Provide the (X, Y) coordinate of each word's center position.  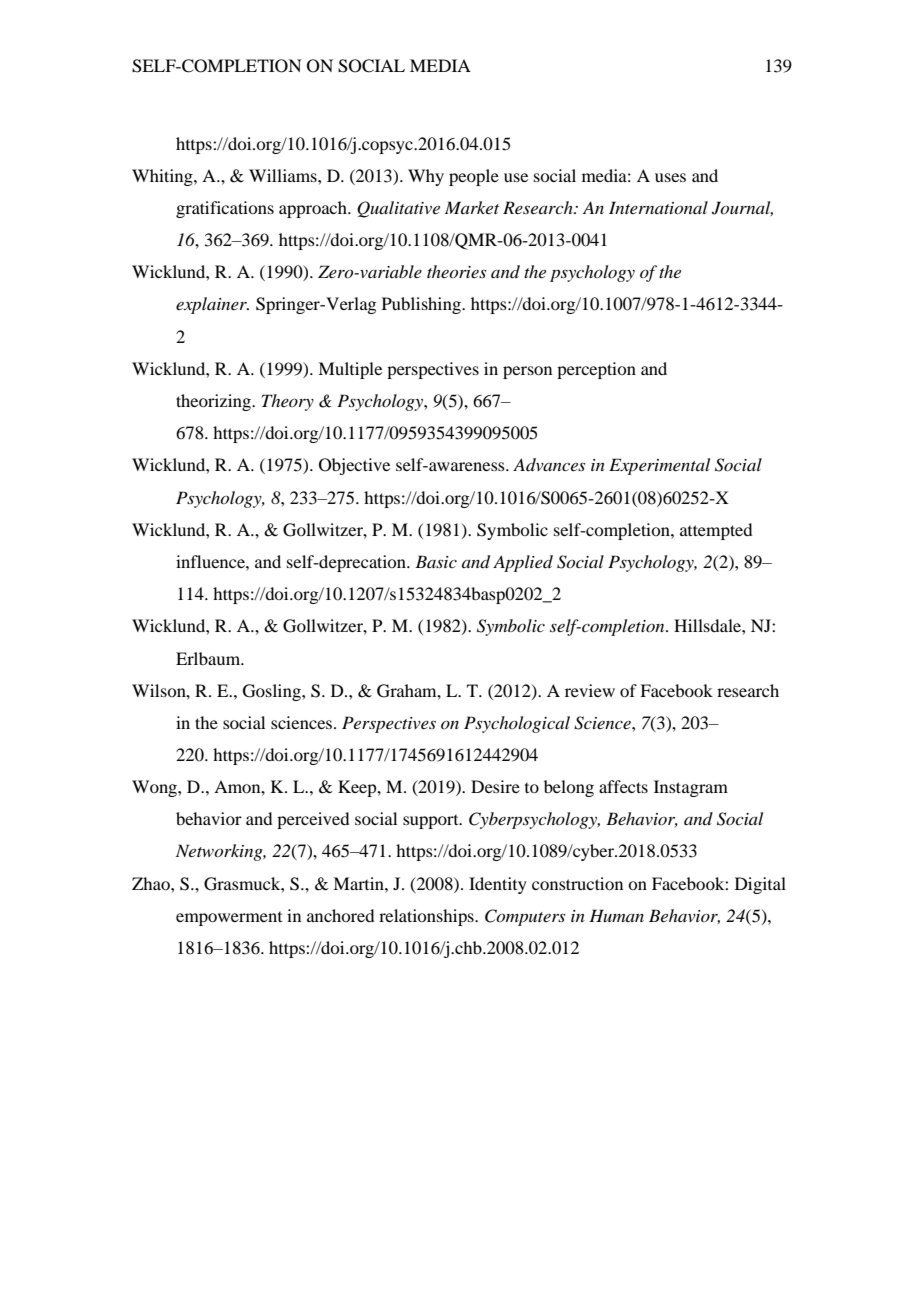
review (590, 690)
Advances (549, 464)
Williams (284, 175)
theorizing (215, 402)
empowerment (229, 919)
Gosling (273, 692)
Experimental (659, 466)
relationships (427, 917)
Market (472, 207)
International (658, 207)
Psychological (517, 724)
